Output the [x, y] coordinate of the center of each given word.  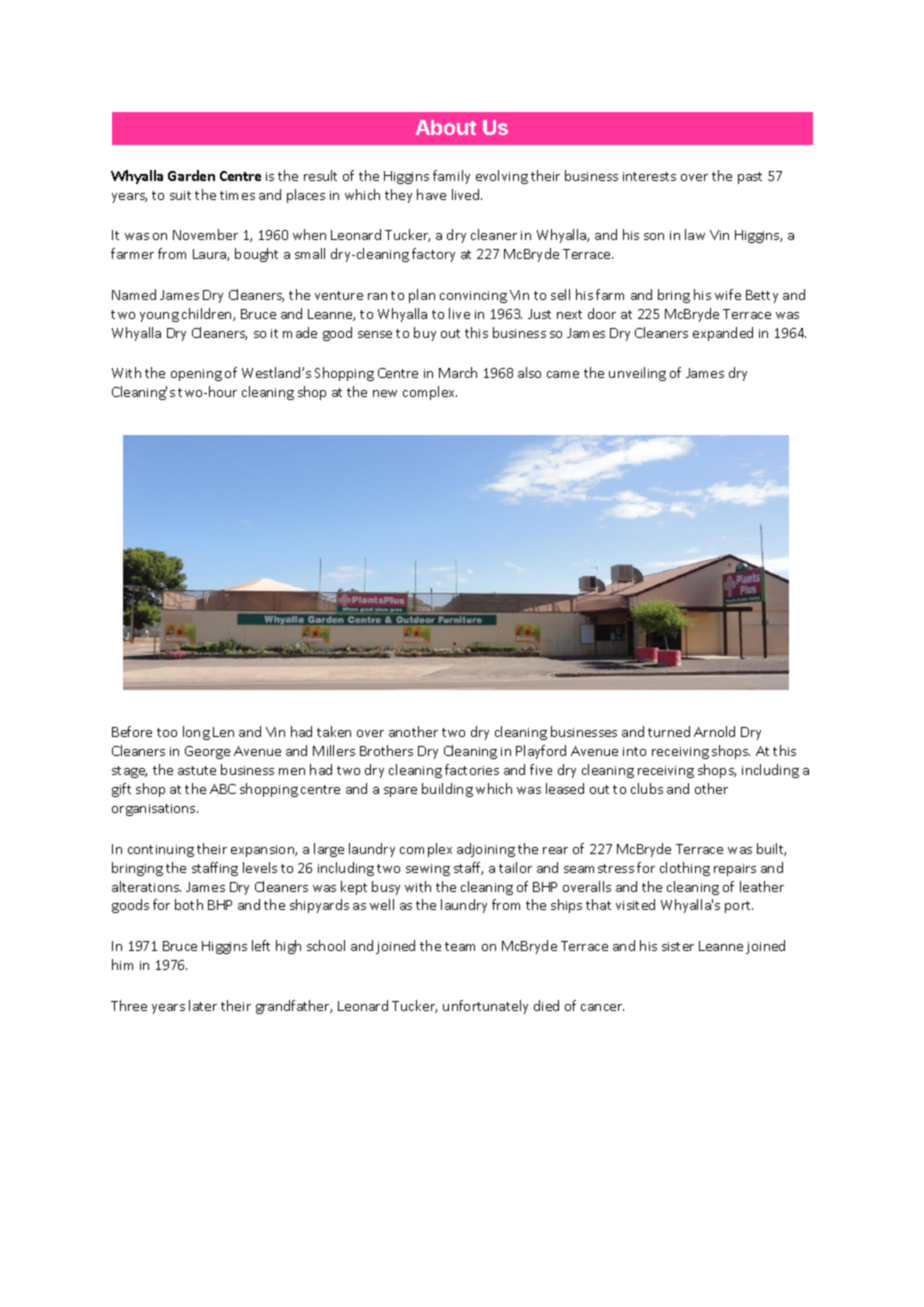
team [460, 946]
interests [649, 176]
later [203, 1005]
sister [678, 946]
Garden [191, 175]
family [451, 177]
